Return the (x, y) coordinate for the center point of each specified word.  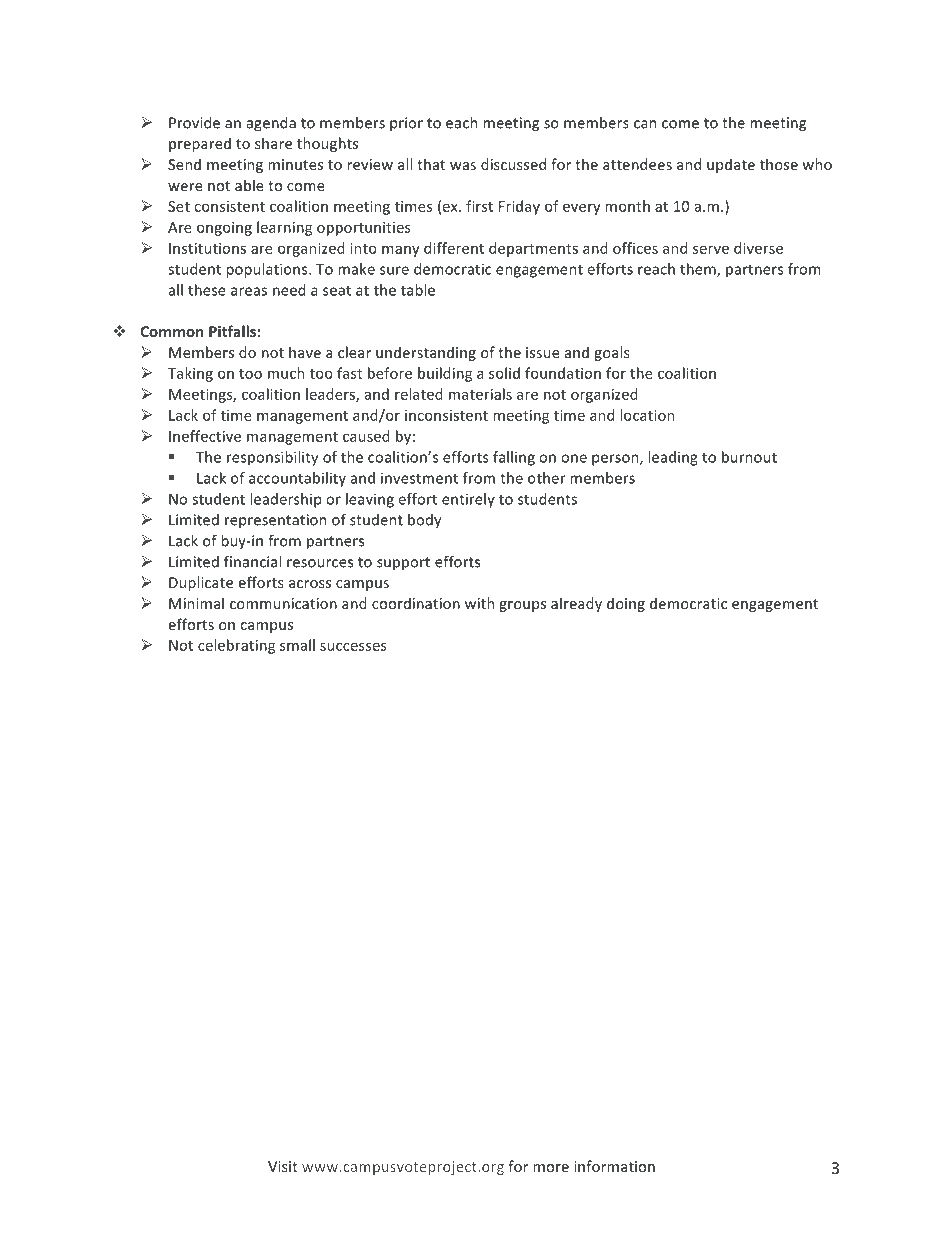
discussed (513, 164)
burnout (749, 457)
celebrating (236, 646)
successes (353, 646)
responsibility (272, 458)
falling (514, 458)
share (273, 143)
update (731, 165)
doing (626, 604)
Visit (283, 1166)
